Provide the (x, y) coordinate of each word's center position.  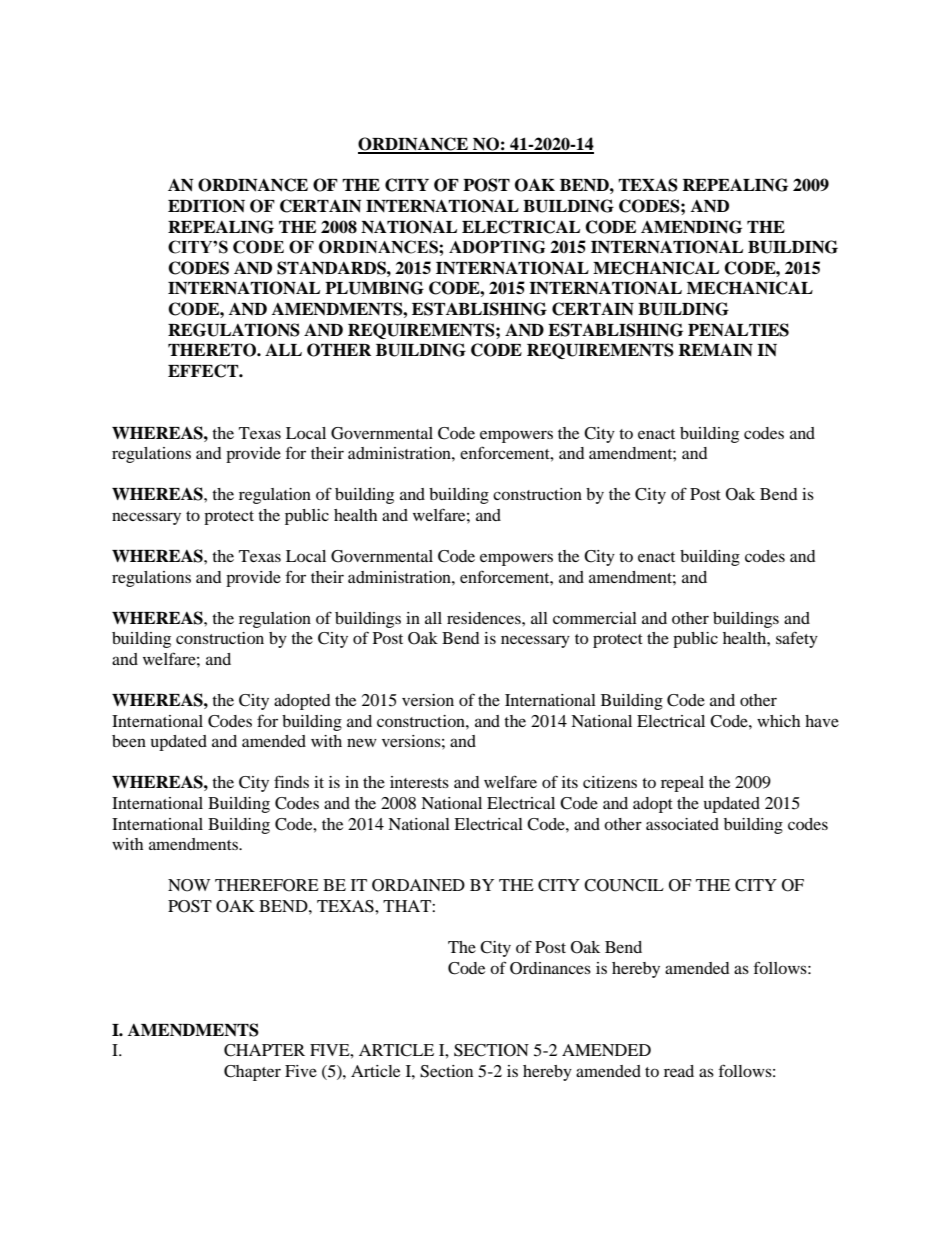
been (129, 741)
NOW (189, 885)
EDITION (206, 206)
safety (797, 639)
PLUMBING (374, 288)
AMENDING (691, 227)
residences (485, 618)
